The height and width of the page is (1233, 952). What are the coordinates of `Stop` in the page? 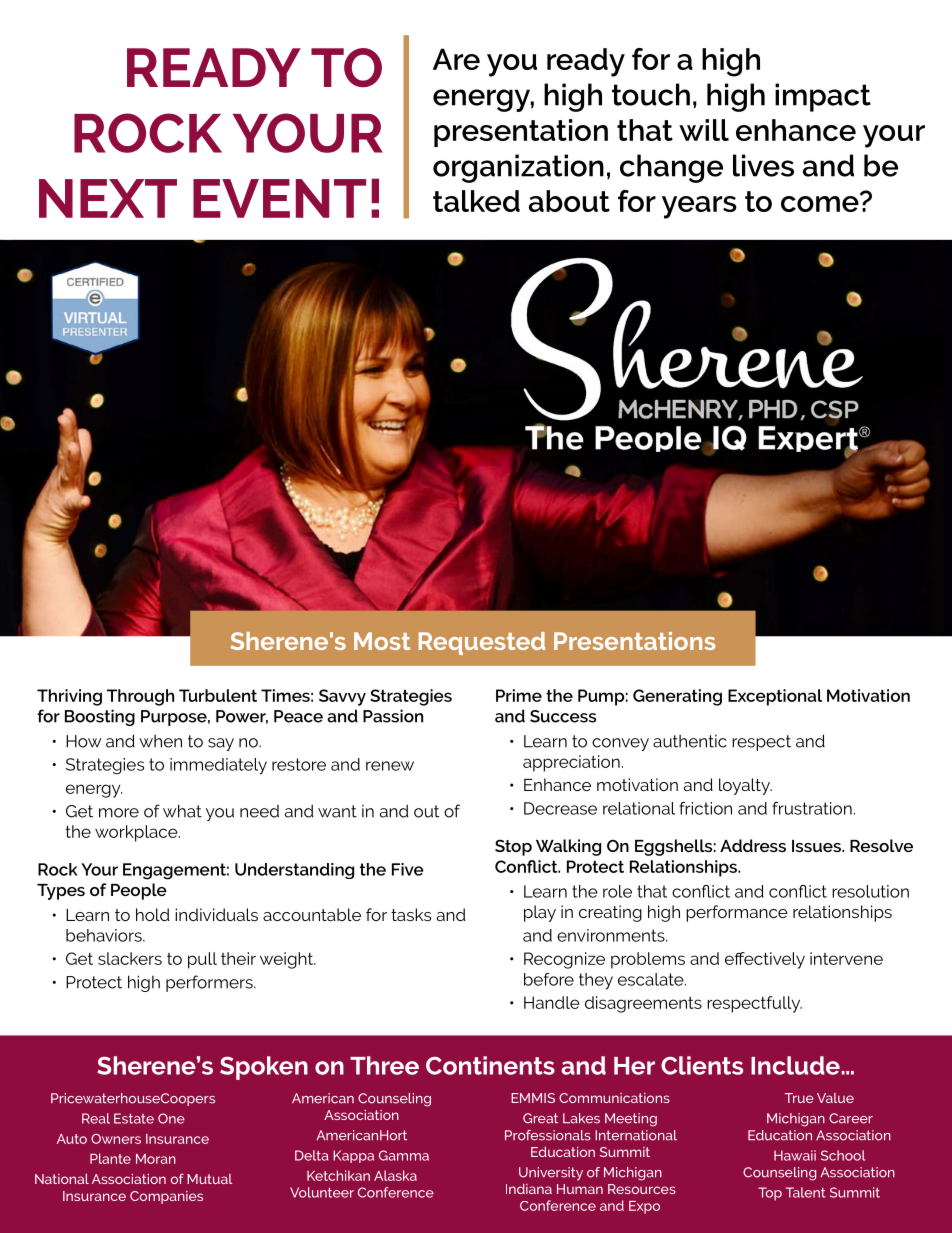 It's located at (513, 847).
